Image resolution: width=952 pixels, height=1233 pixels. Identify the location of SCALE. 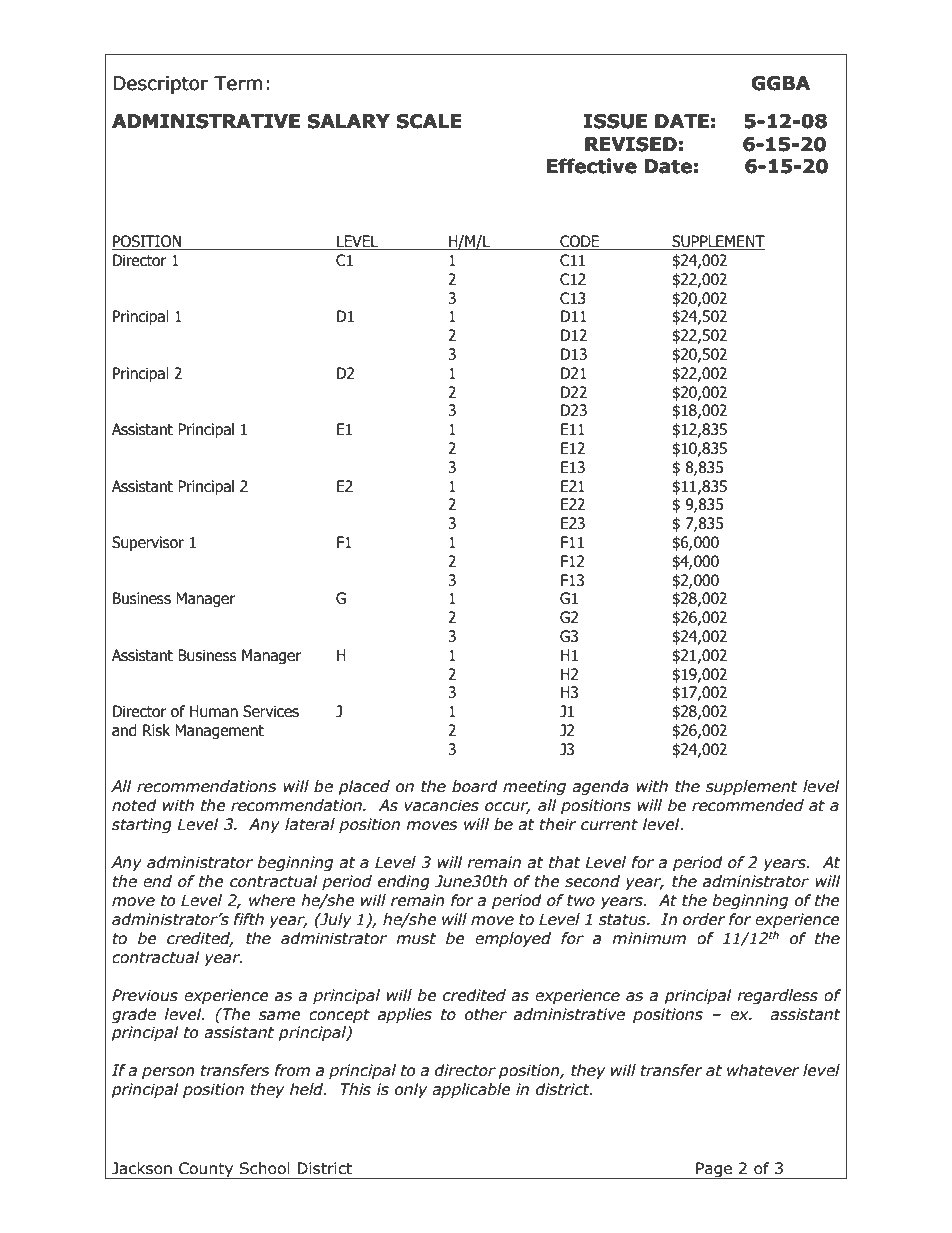
(429, 121).
